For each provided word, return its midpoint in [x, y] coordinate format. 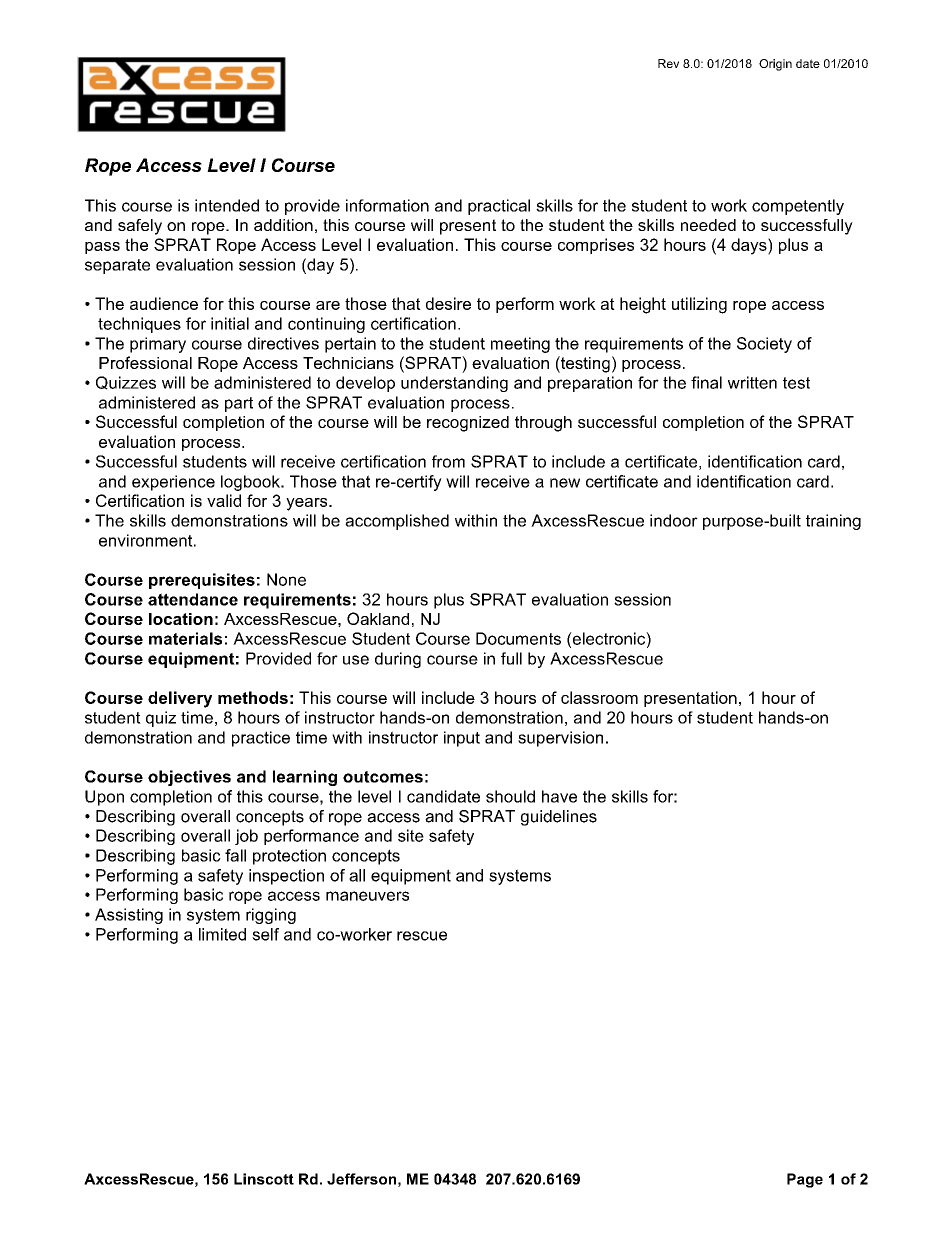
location [181, 619]
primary [158, 345]
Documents [518, 638]
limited [222, 934]
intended [227, 205]
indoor [674, 520]
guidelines [559, 818]
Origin [775, 65]
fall [235, 855]
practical [499, 207]
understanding [454, 384]
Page [805, 1180]
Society [764, 345]
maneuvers [367, 896]
